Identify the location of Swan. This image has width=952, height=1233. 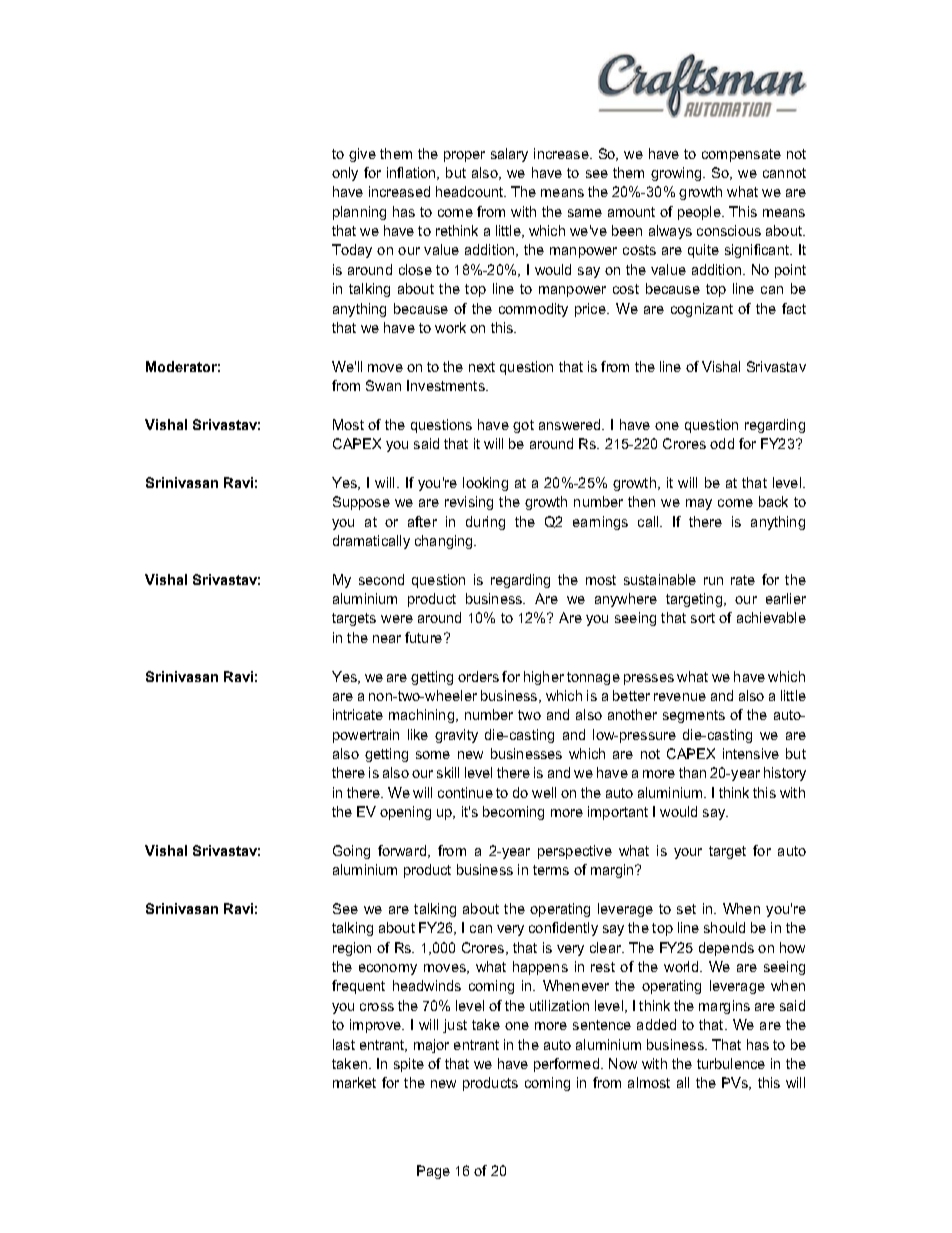
(383, 385).
